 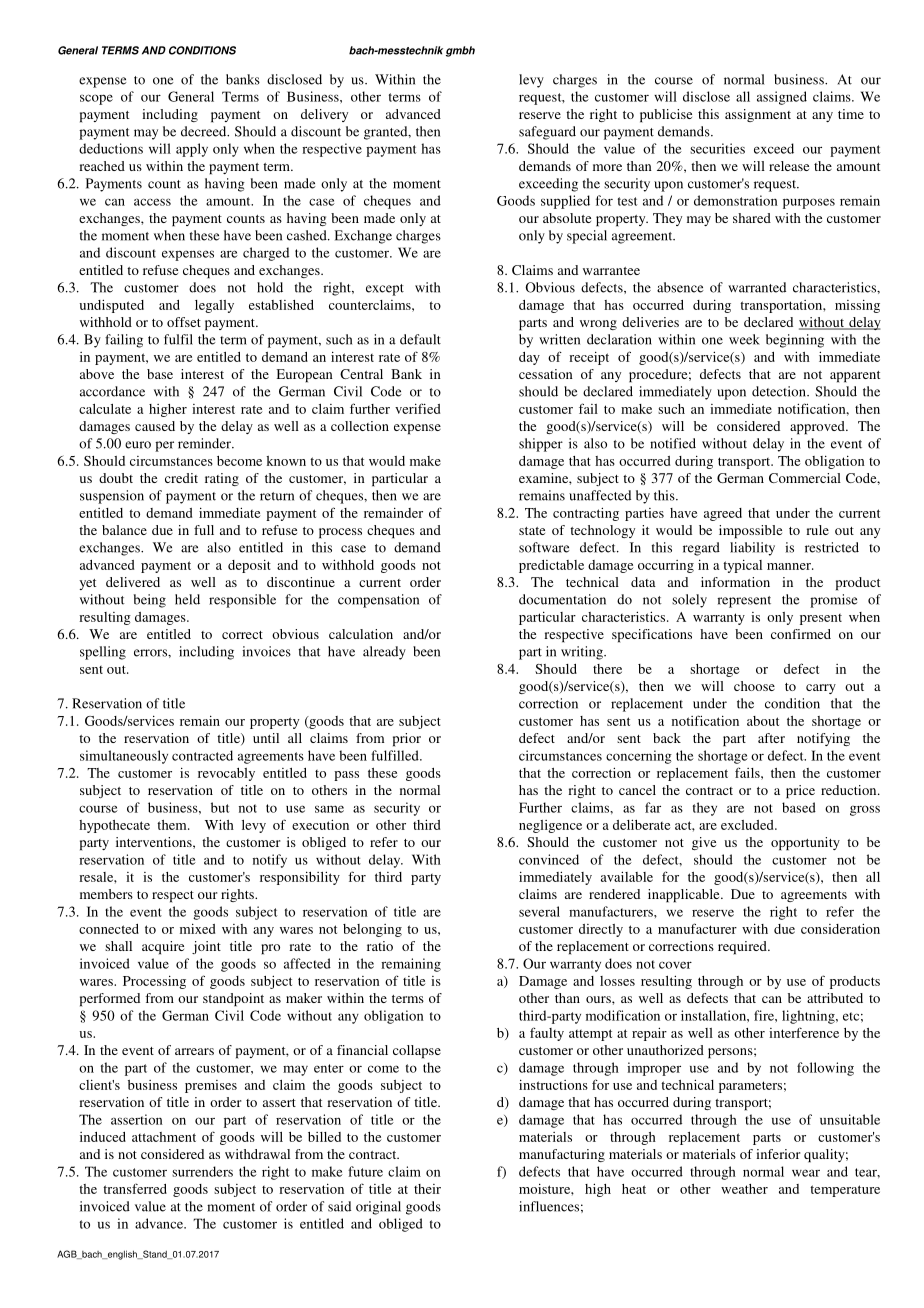 What do you see at coordinates (801, 634) in the screenshot?
I see `confirmed` at bounding box center [801, 634].
